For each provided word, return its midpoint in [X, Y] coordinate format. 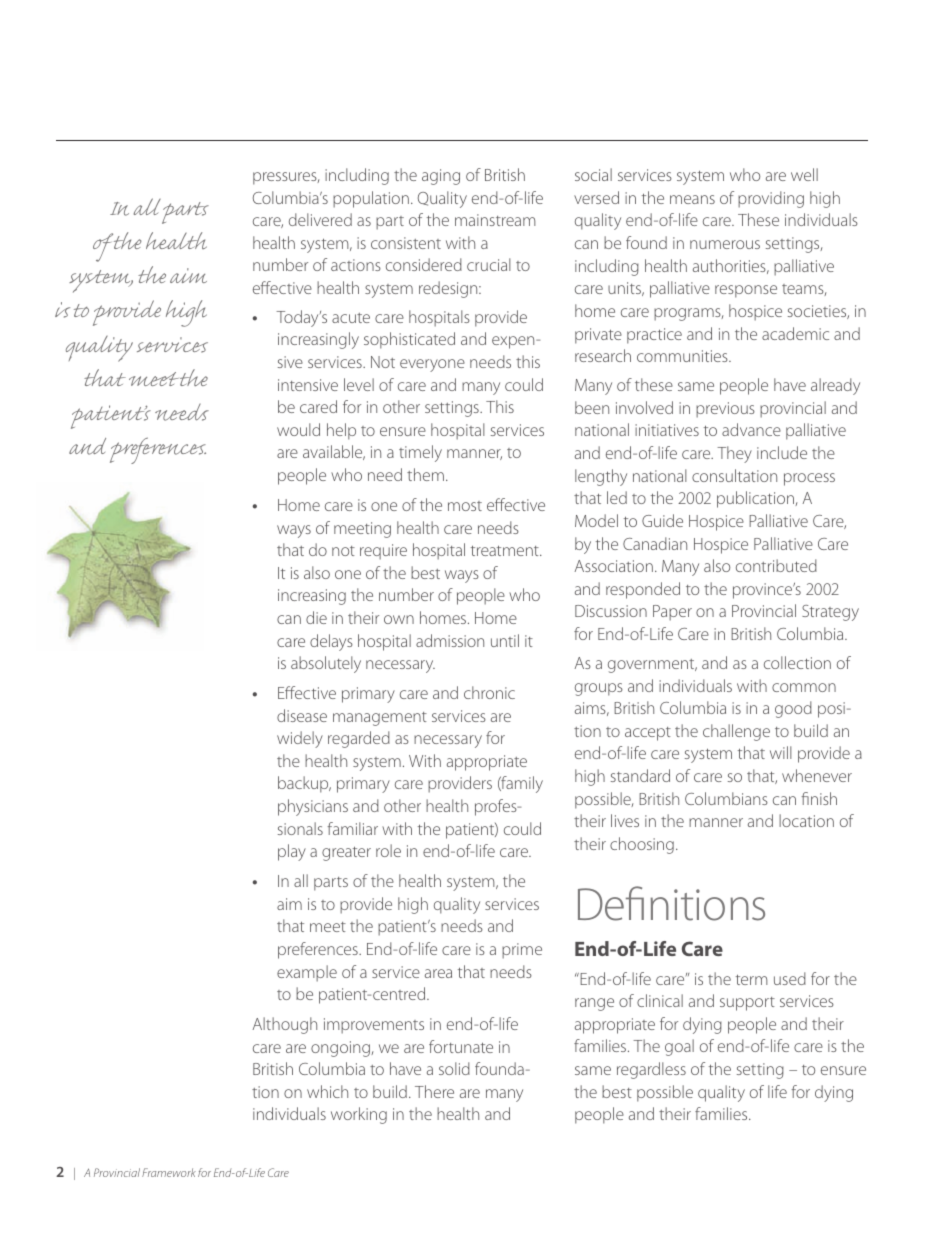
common [804, 687]
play [292, 852]
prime [522, 951]
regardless [651, 1070]
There [434, 1091]
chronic [489, 692]
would [298, 429]
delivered [320, 219]
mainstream [495, 220]
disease [302, 715]
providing [771, 199]
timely [420, 453]
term [752, 979]
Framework [169, 1172]
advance [751, 429]
